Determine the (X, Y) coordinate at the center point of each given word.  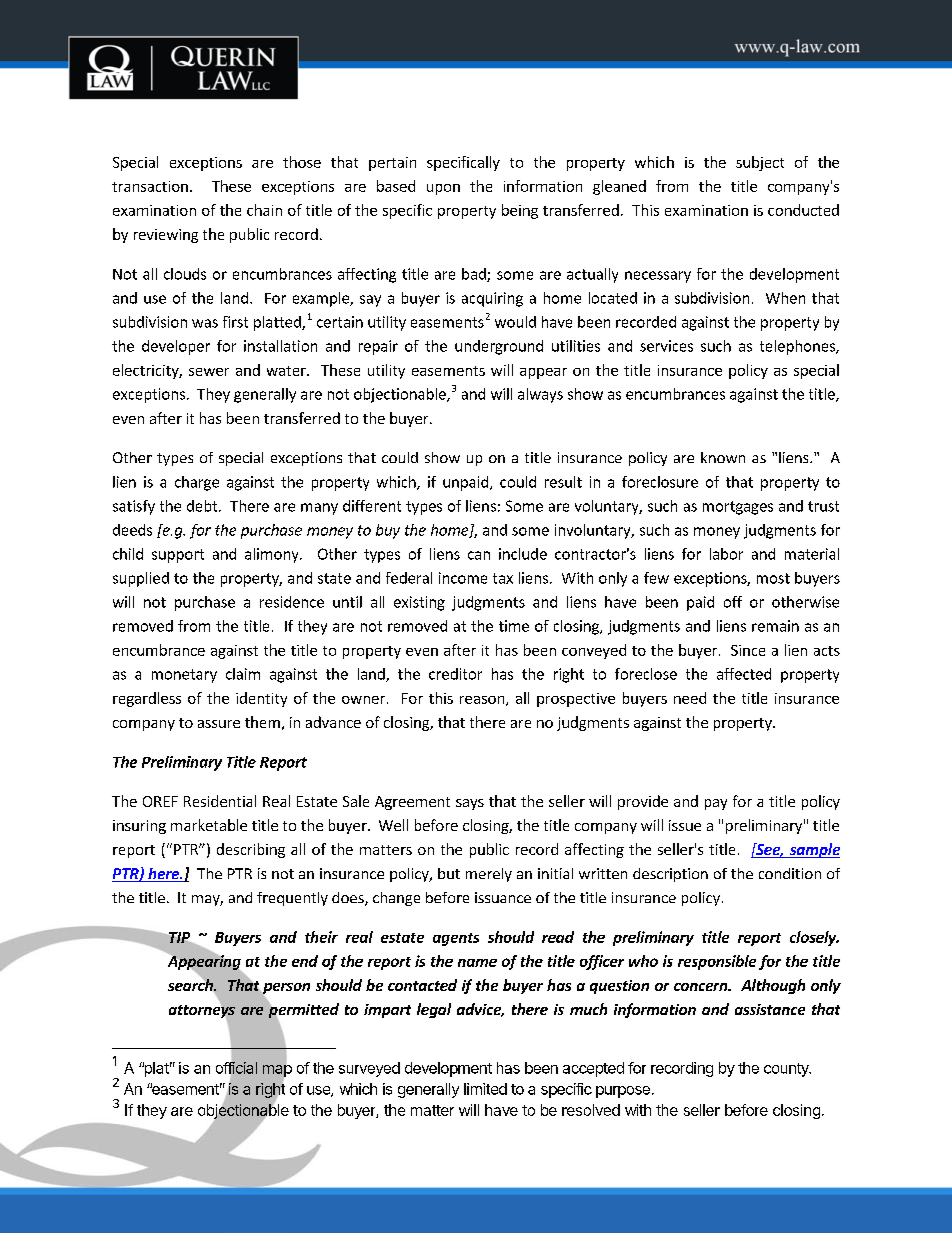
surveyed (369, 1069)
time (514, 626)
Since (748, 650)
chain (264, 210)
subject (760, 163)
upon (443, 189)
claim (243, 674)
